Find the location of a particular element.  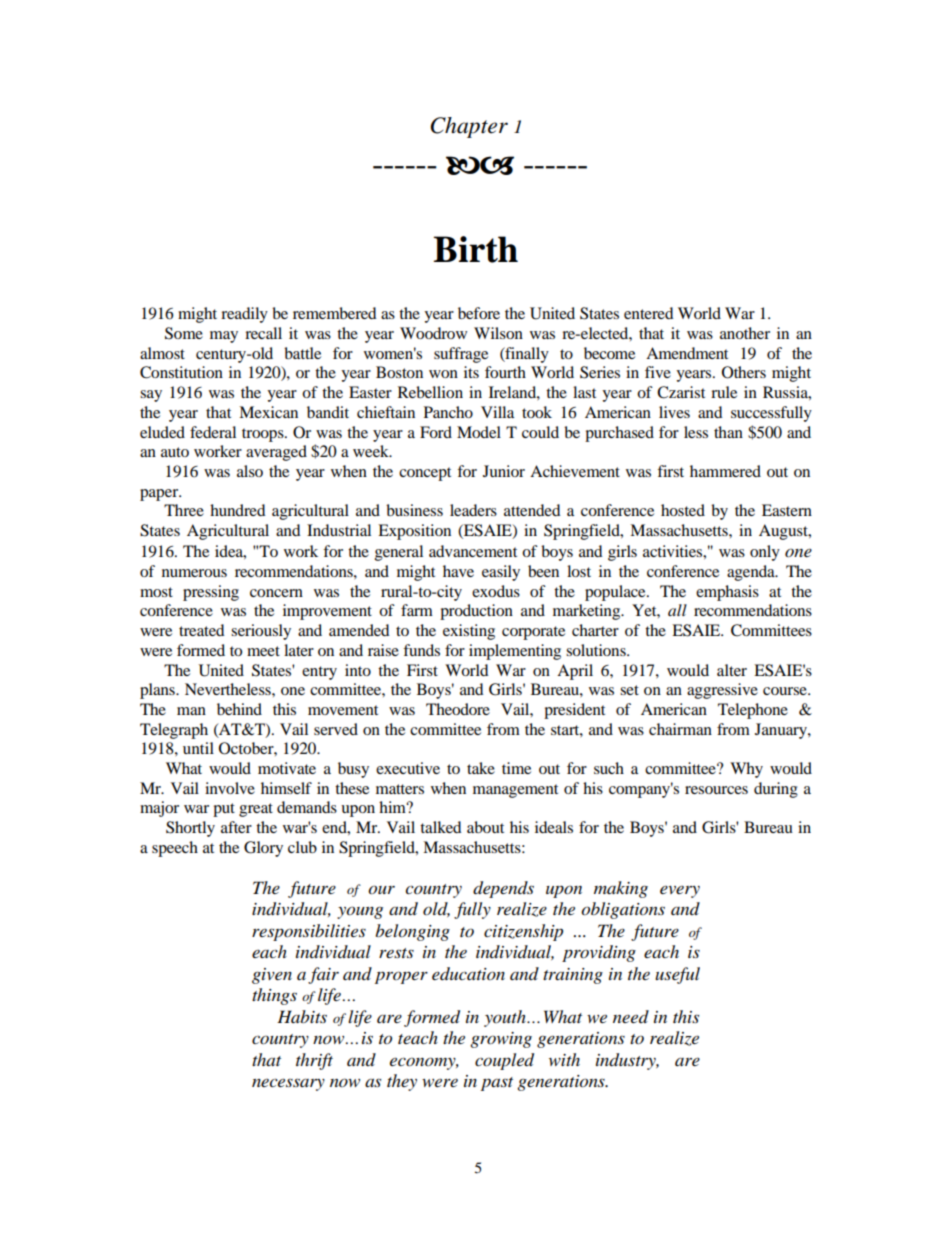

Why is located at coordinates (746, 770).
